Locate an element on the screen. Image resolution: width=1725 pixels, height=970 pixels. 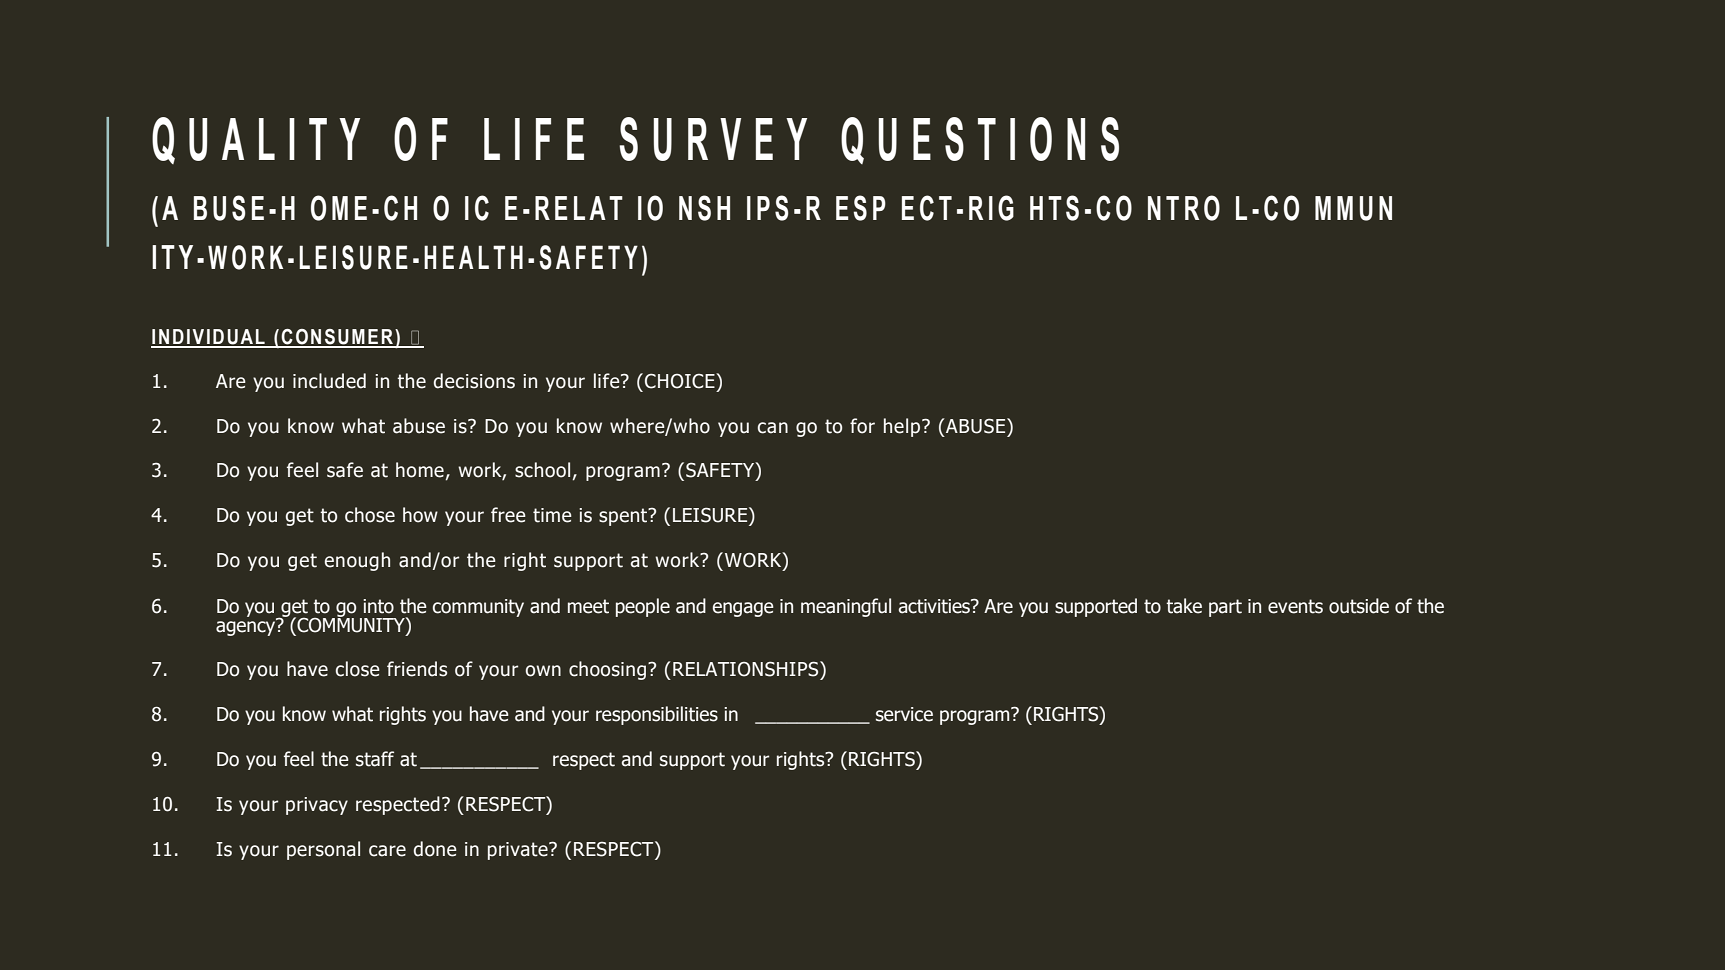
CONSUMER is located at coordinates (338, 338).
